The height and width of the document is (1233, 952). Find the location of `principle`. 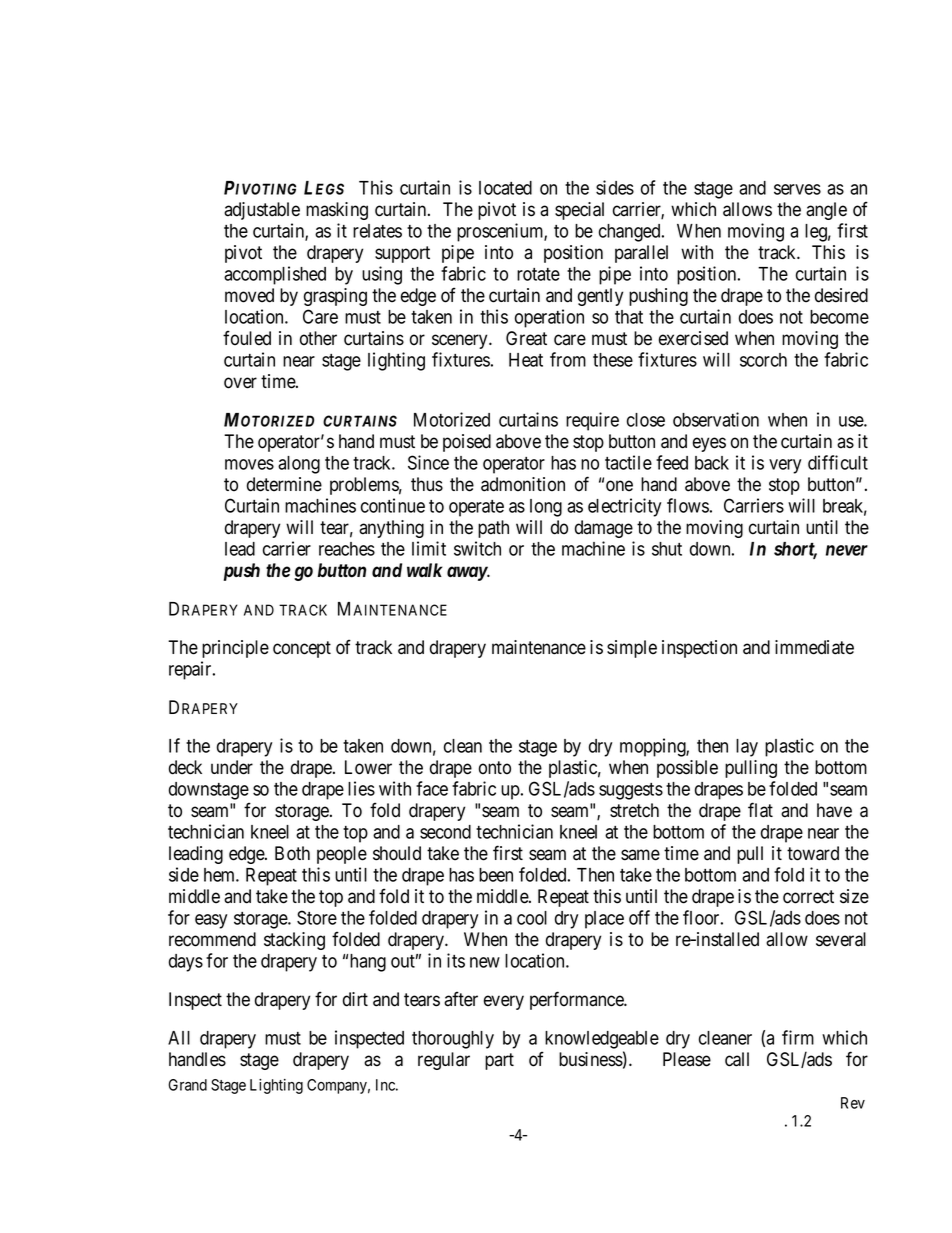

principle is located at coordinates (235, 649).
